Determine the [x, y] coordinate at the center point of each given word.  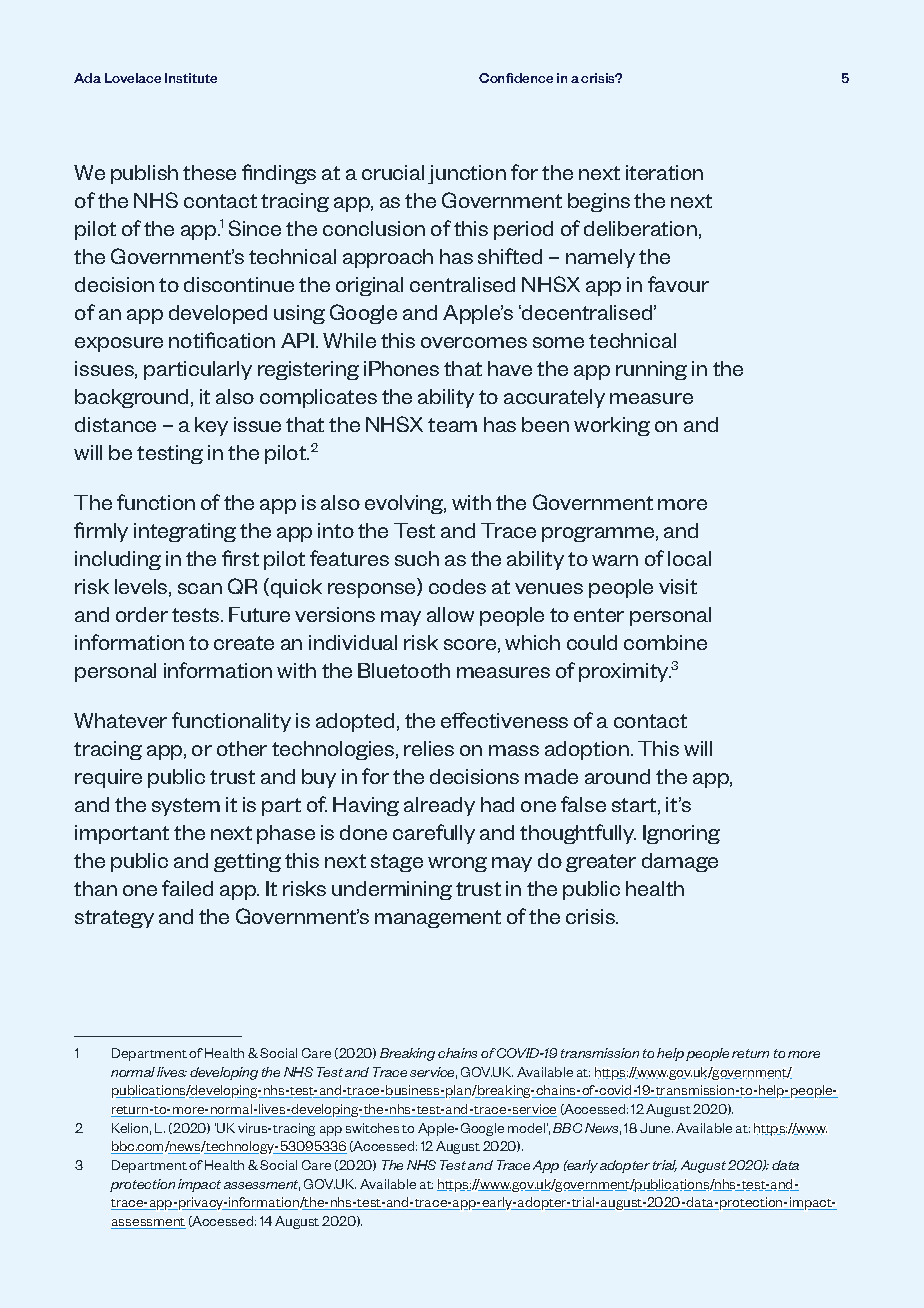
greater [601, 863]
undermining [392, 890]
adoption [587, 750]
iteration [664, 172]
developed [218, 314]
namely [600, 258]
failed [187, 888]
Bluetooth [404, 670]
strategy [114, 919]
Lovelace [133, 78]
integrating [185, 532]
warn [615, 560]
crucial [393, 172]
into [336, 530]
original [369, 286]
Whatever [120, 720]
